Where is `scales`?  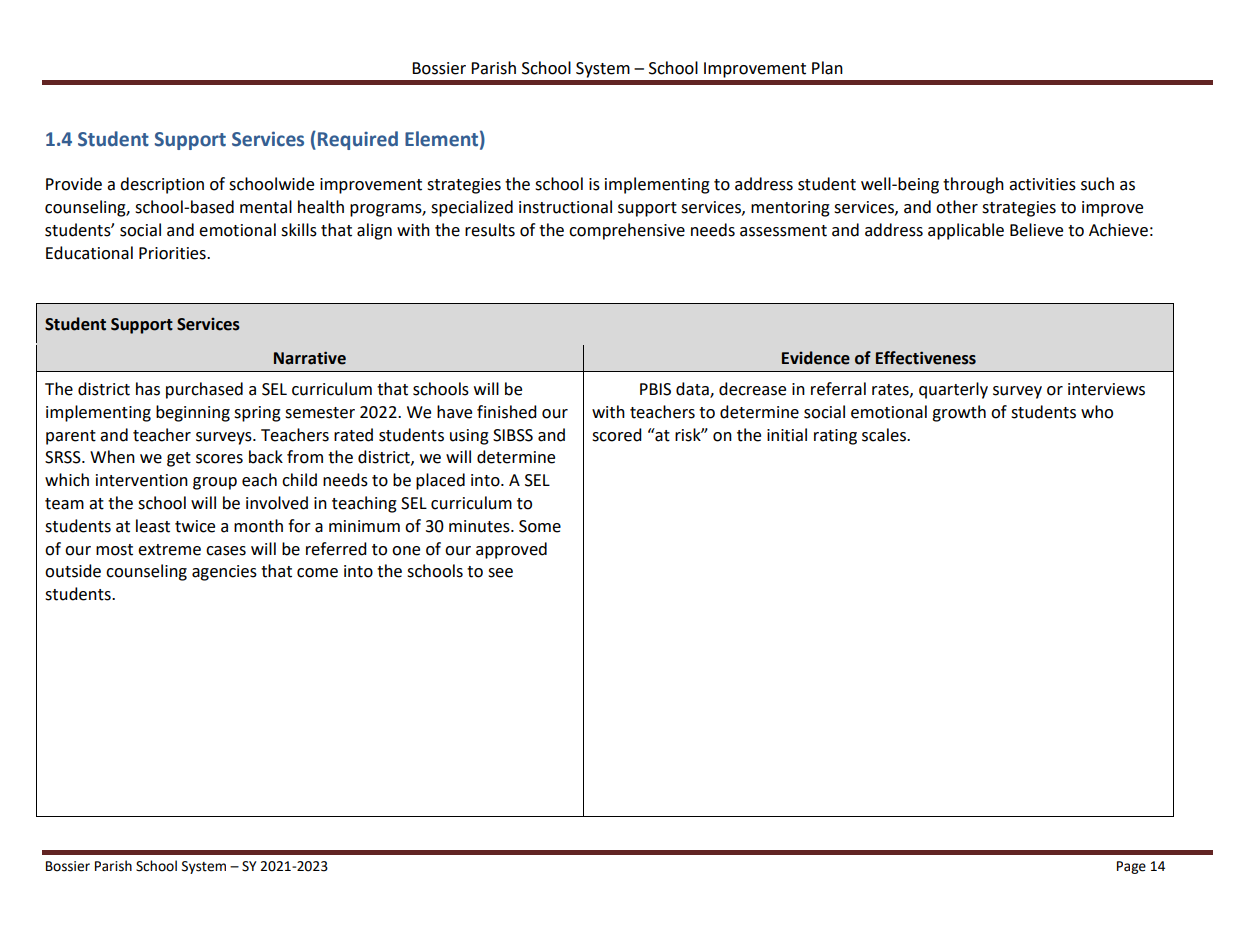 scales is located at coordinates (885, 435).
